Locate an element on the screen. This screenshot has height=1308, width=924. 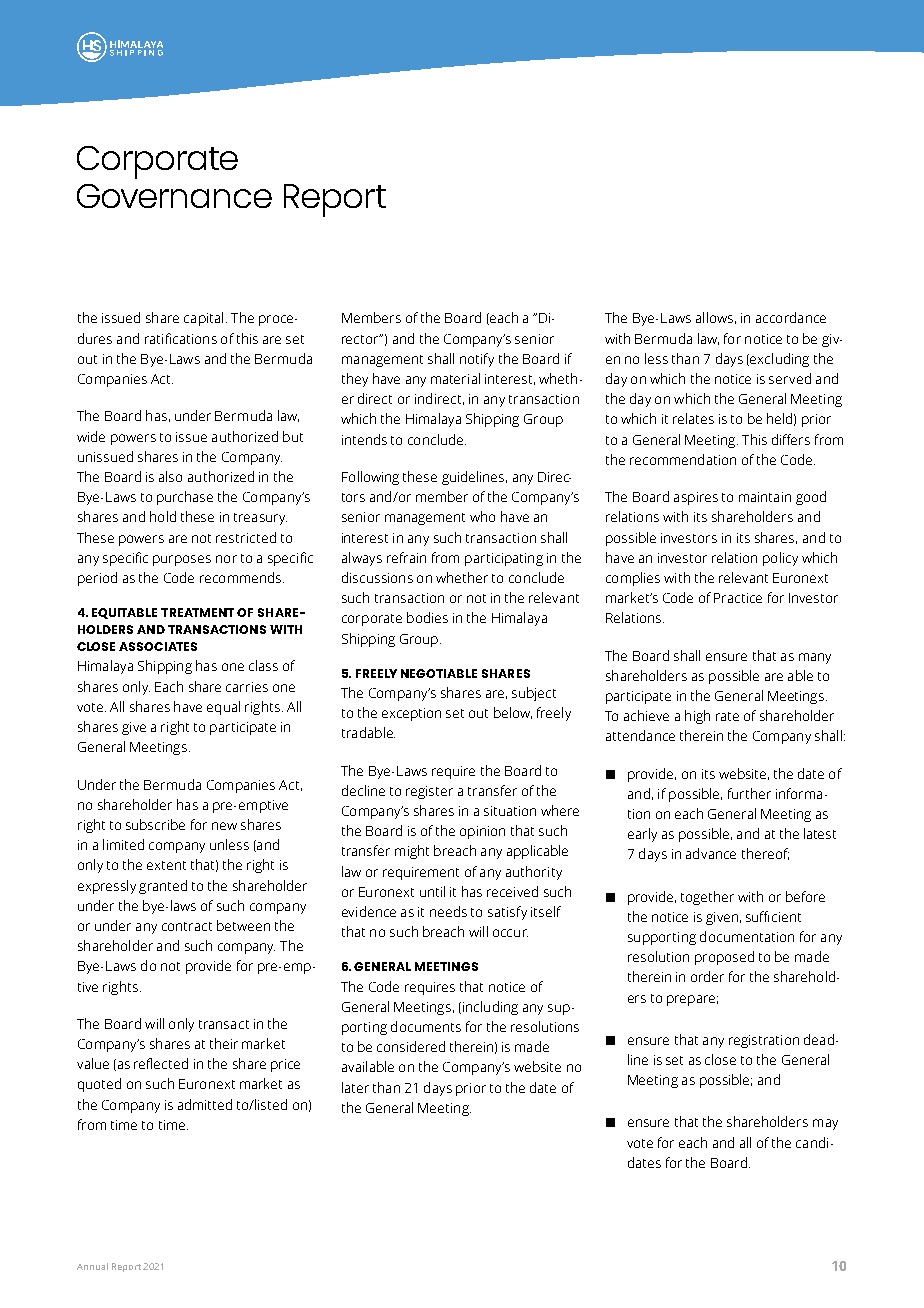
Governance is located at coordinates (174, 196).
